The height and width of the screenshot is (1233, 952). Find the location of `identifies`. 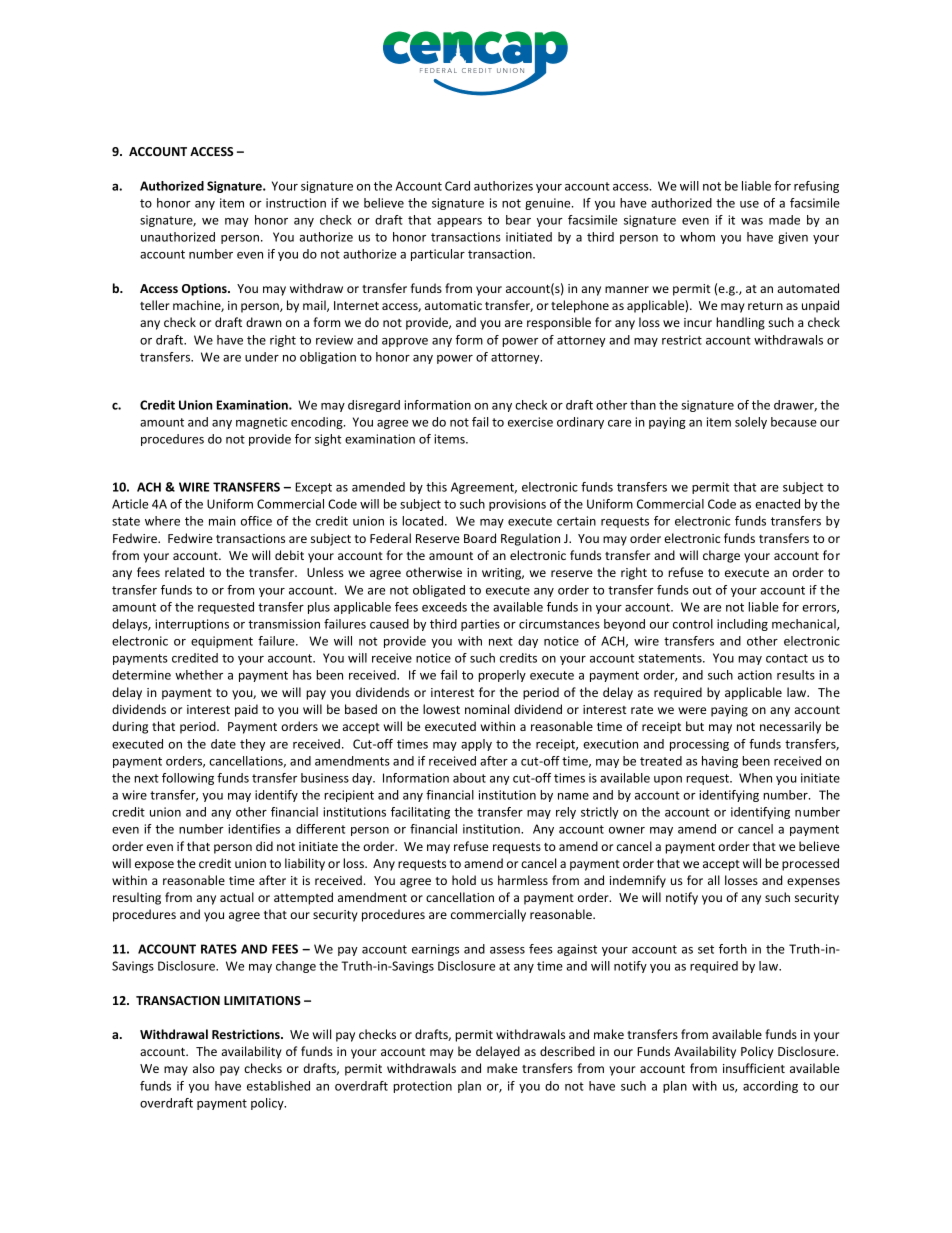

identifies is located at coordinates (254, 829).
